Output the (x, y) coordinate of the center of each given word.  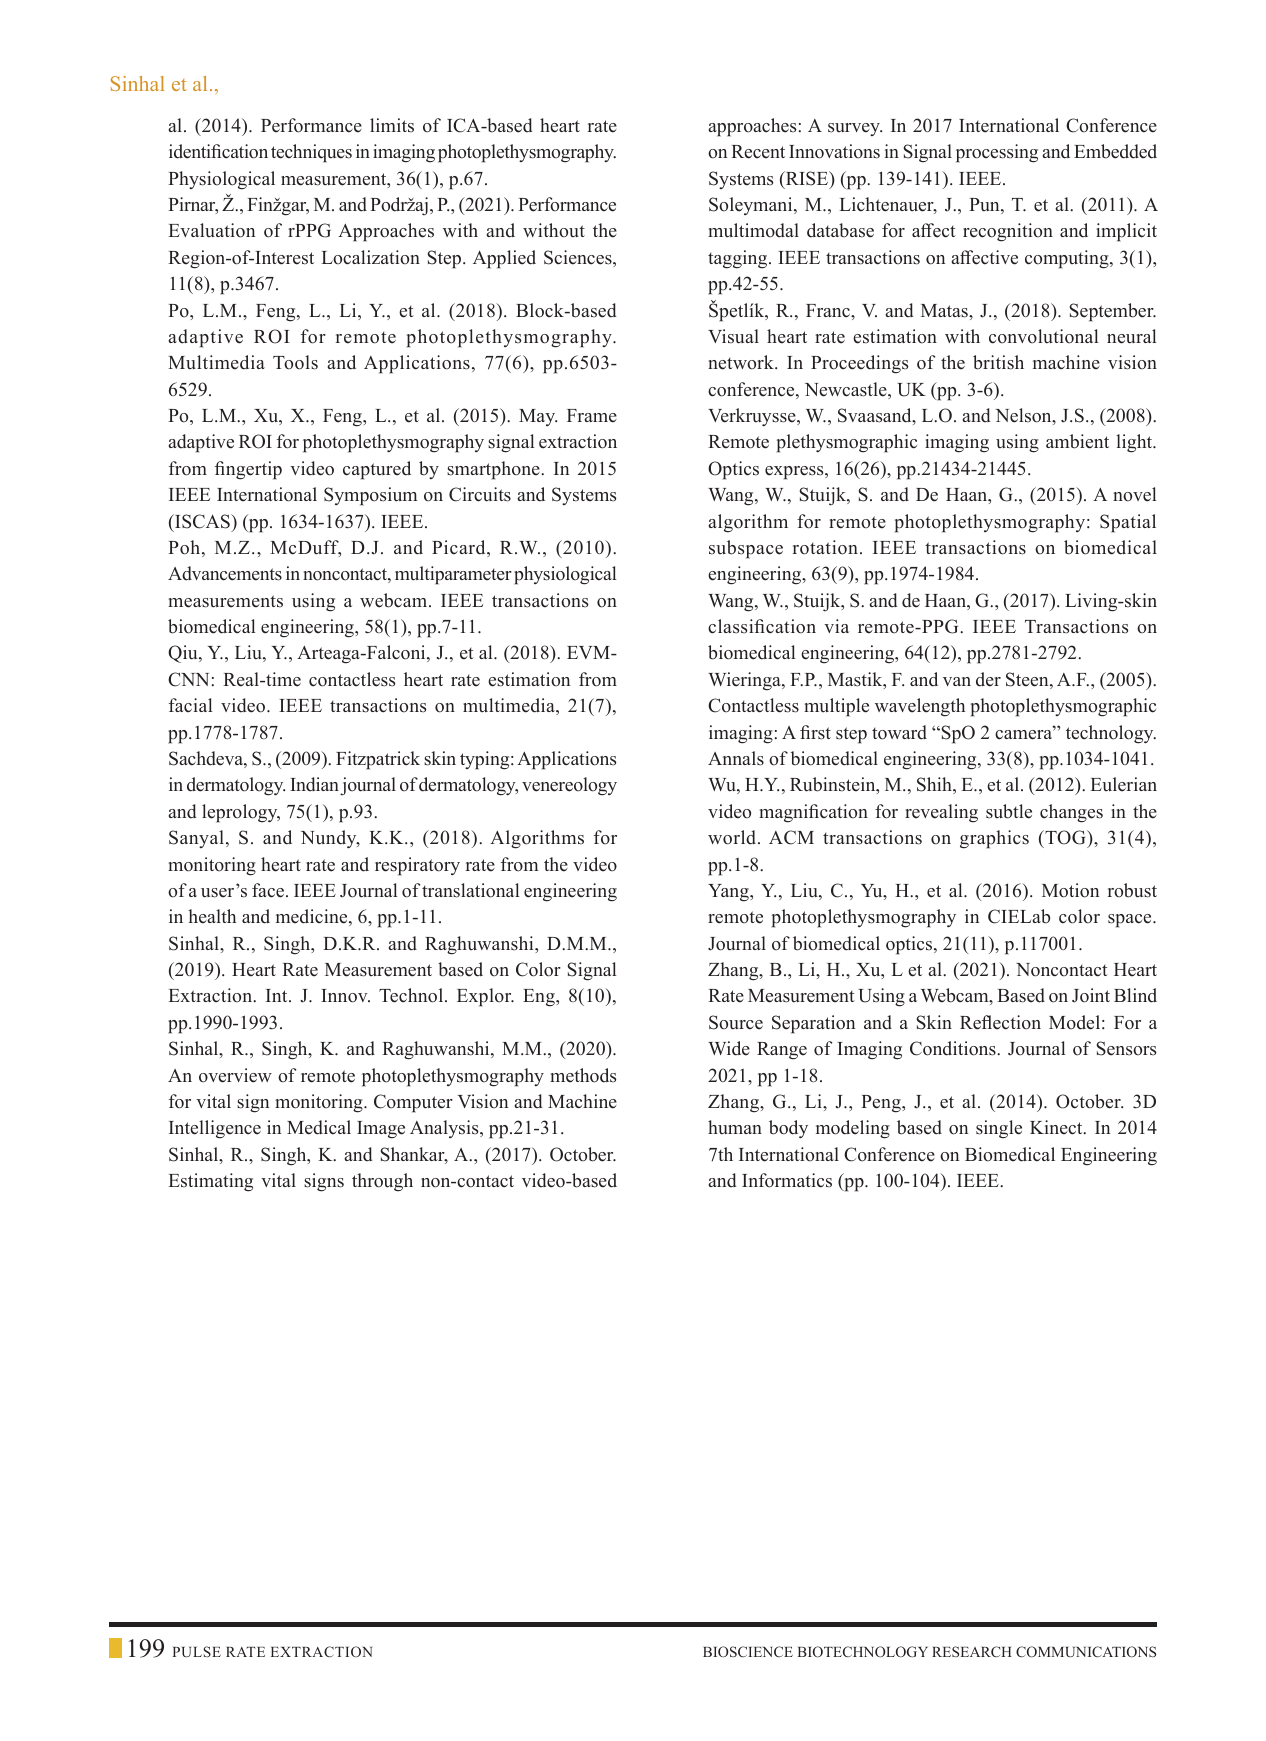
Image (381, 1130)
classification (762, 626)
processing (997, 153)
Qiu (184, 654)
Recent (758, 152)
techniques (311, 153)
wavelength (920, 707)
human (735, 1127)
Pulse (197, 1651)
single (999, 1129)
